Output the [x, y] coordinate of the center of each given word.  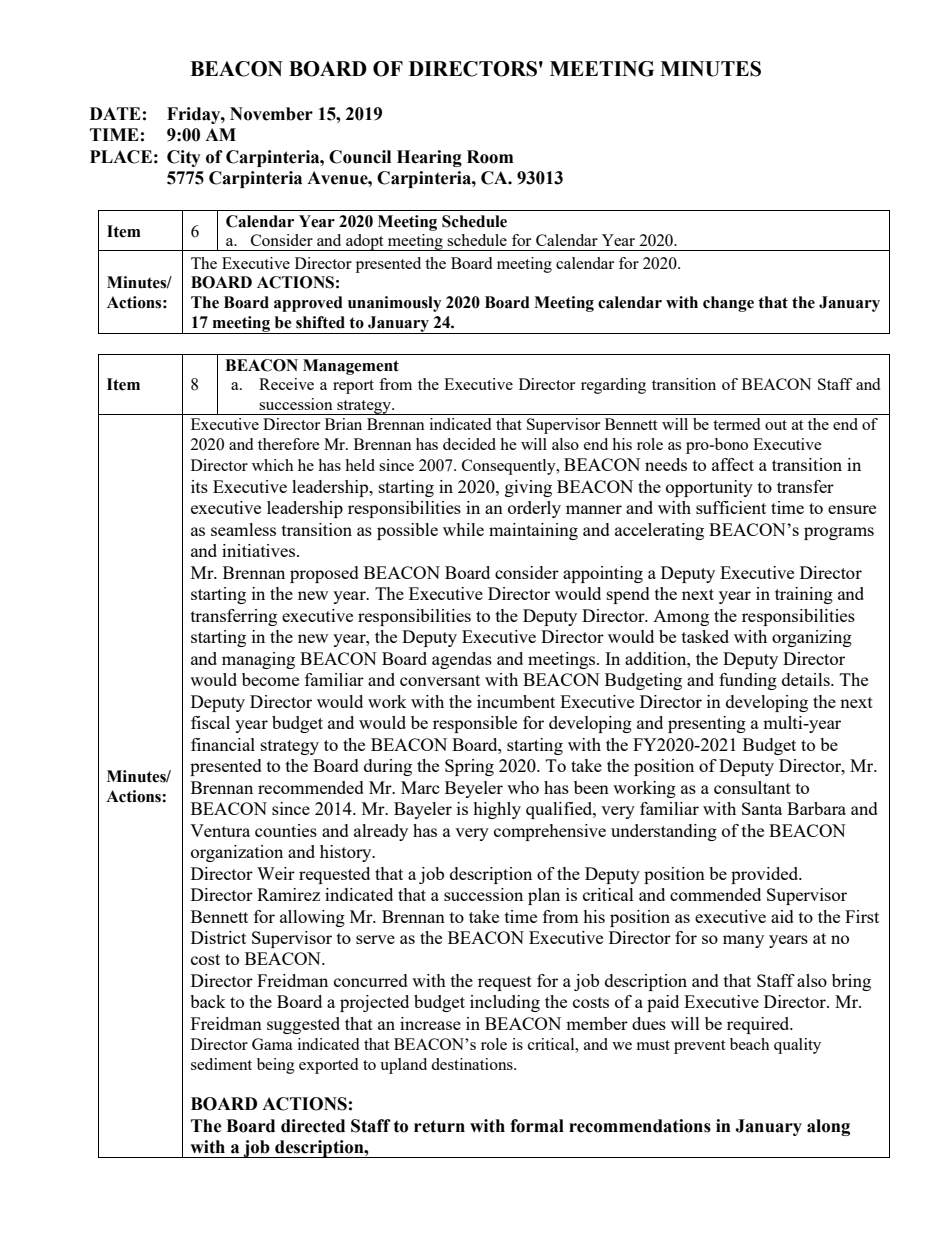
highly [497, 810]
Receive [286, 384]
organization [237, 853]
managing [258, 660]
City [184, 158]
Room [490, 157]
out [776, 425]
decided [469, 444]
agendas [462, 660]
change [728, 304]
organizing [812, 638]
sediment [221, 1064]
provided [766, 875]
